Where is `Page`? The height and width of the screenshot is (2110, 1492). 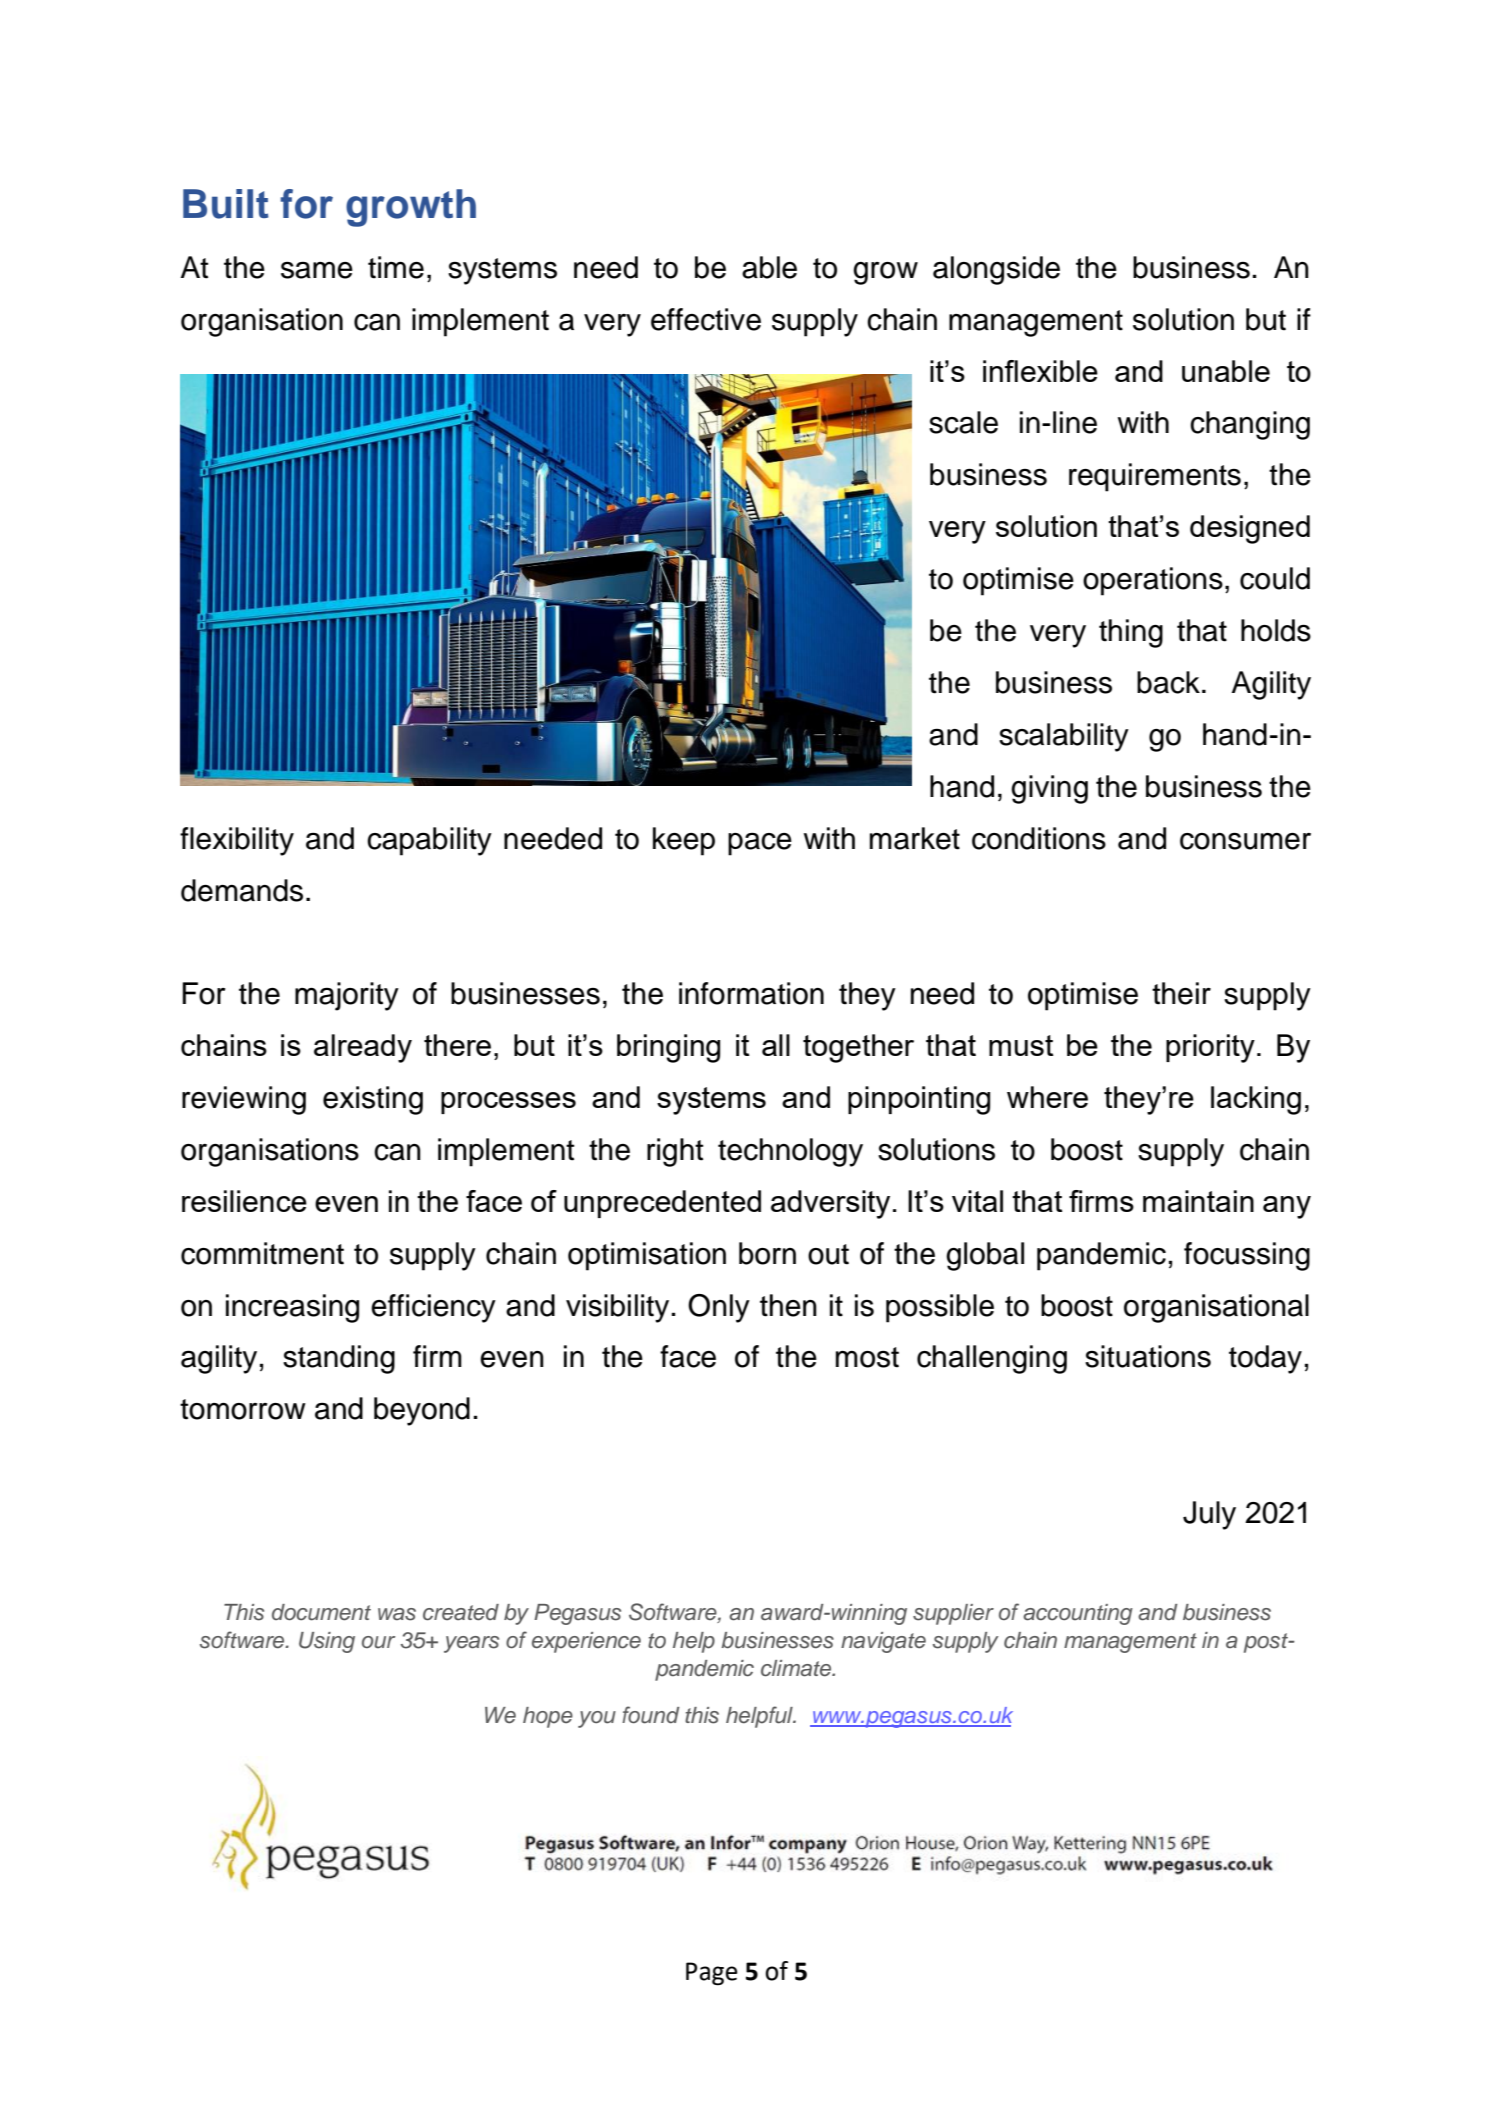 Page is located at coordinates (712, 1974).
